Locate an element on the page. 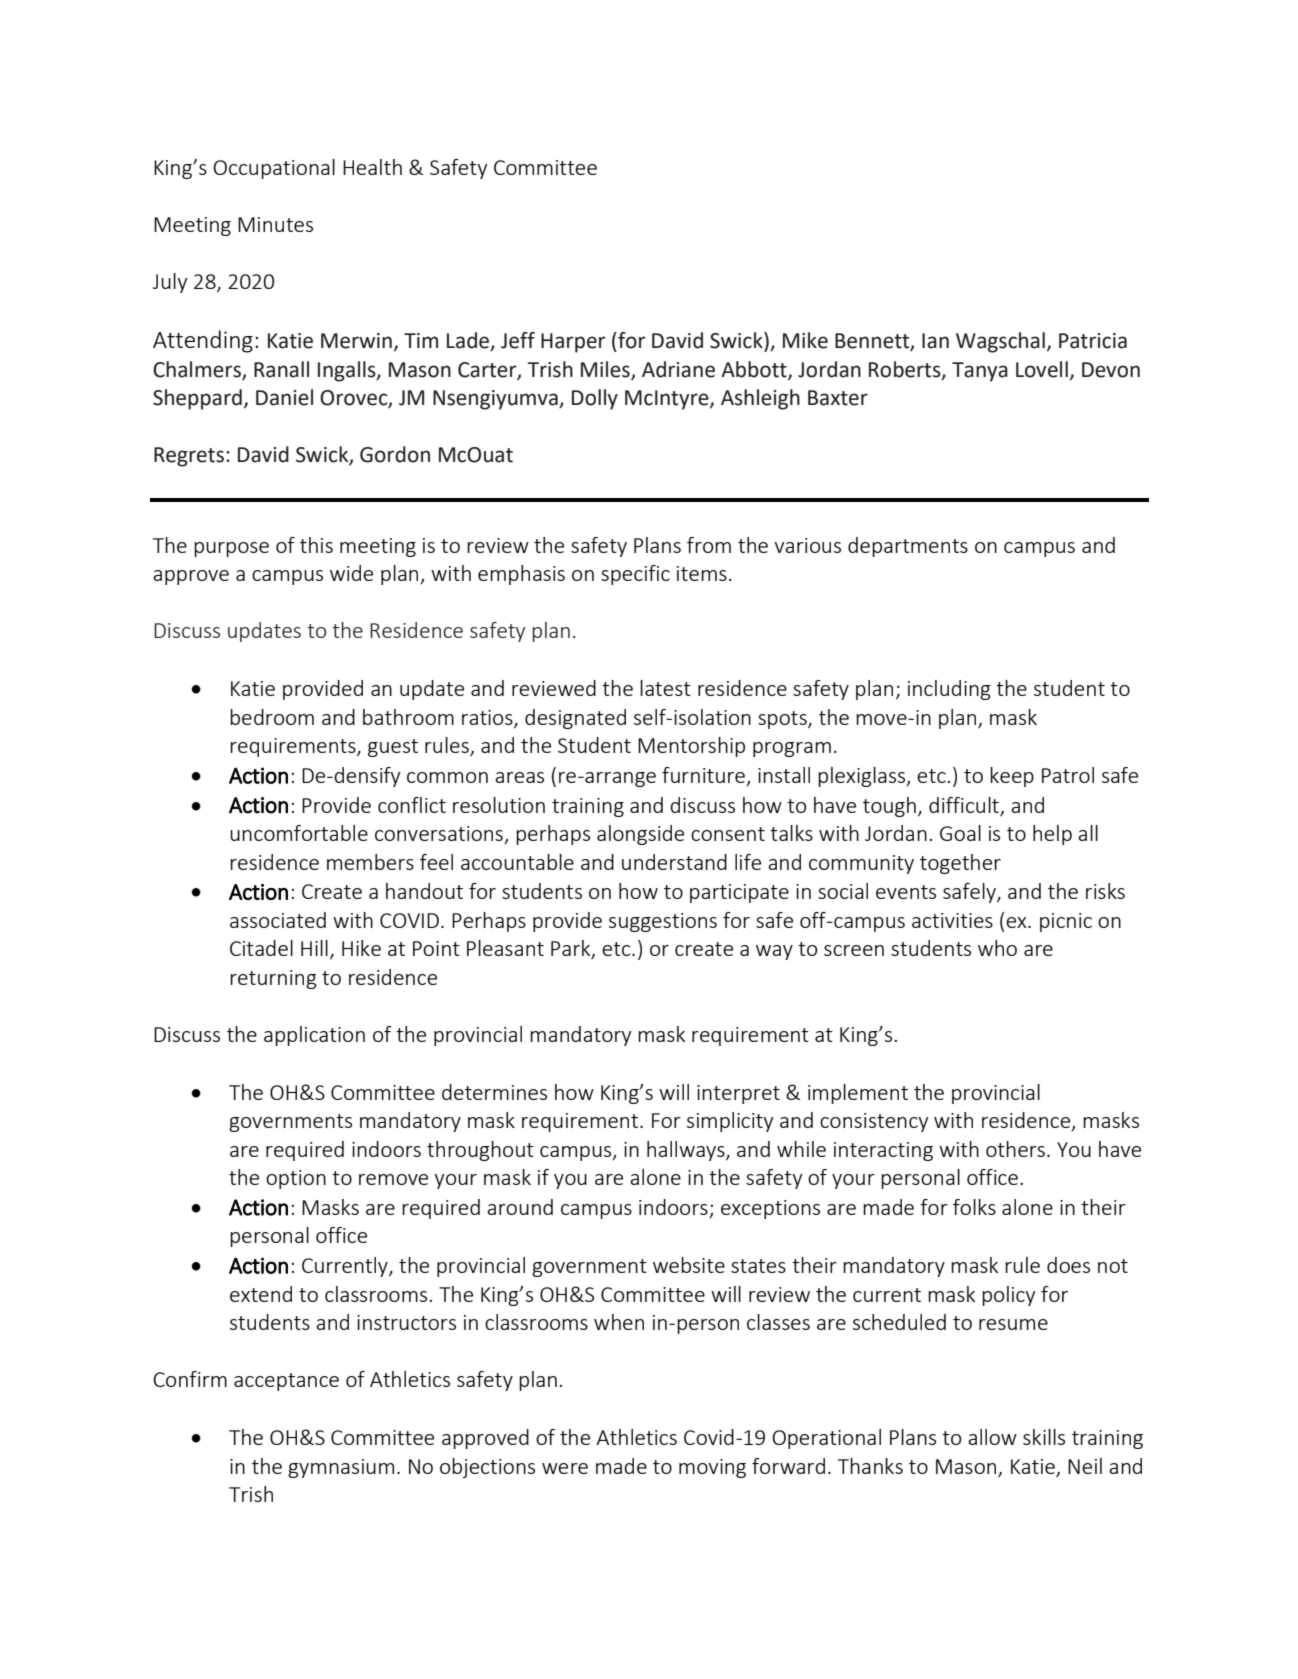 This document has height=1679, width=1298. who is located at coordinates (997, 948).
